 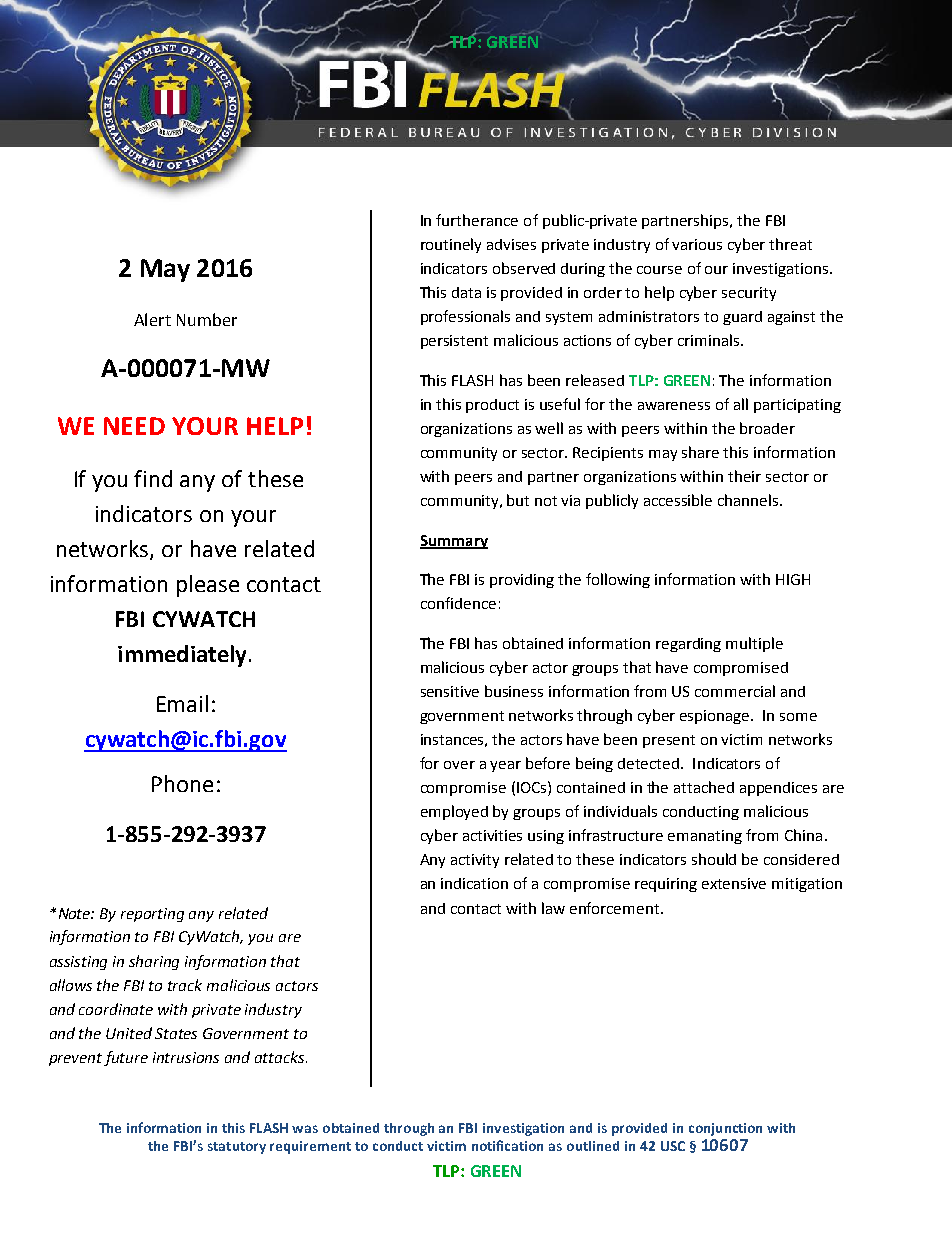 What do you see at coordinates (697, 244) in the screenshot?
I see `various` at bounding box center [697, 244].
